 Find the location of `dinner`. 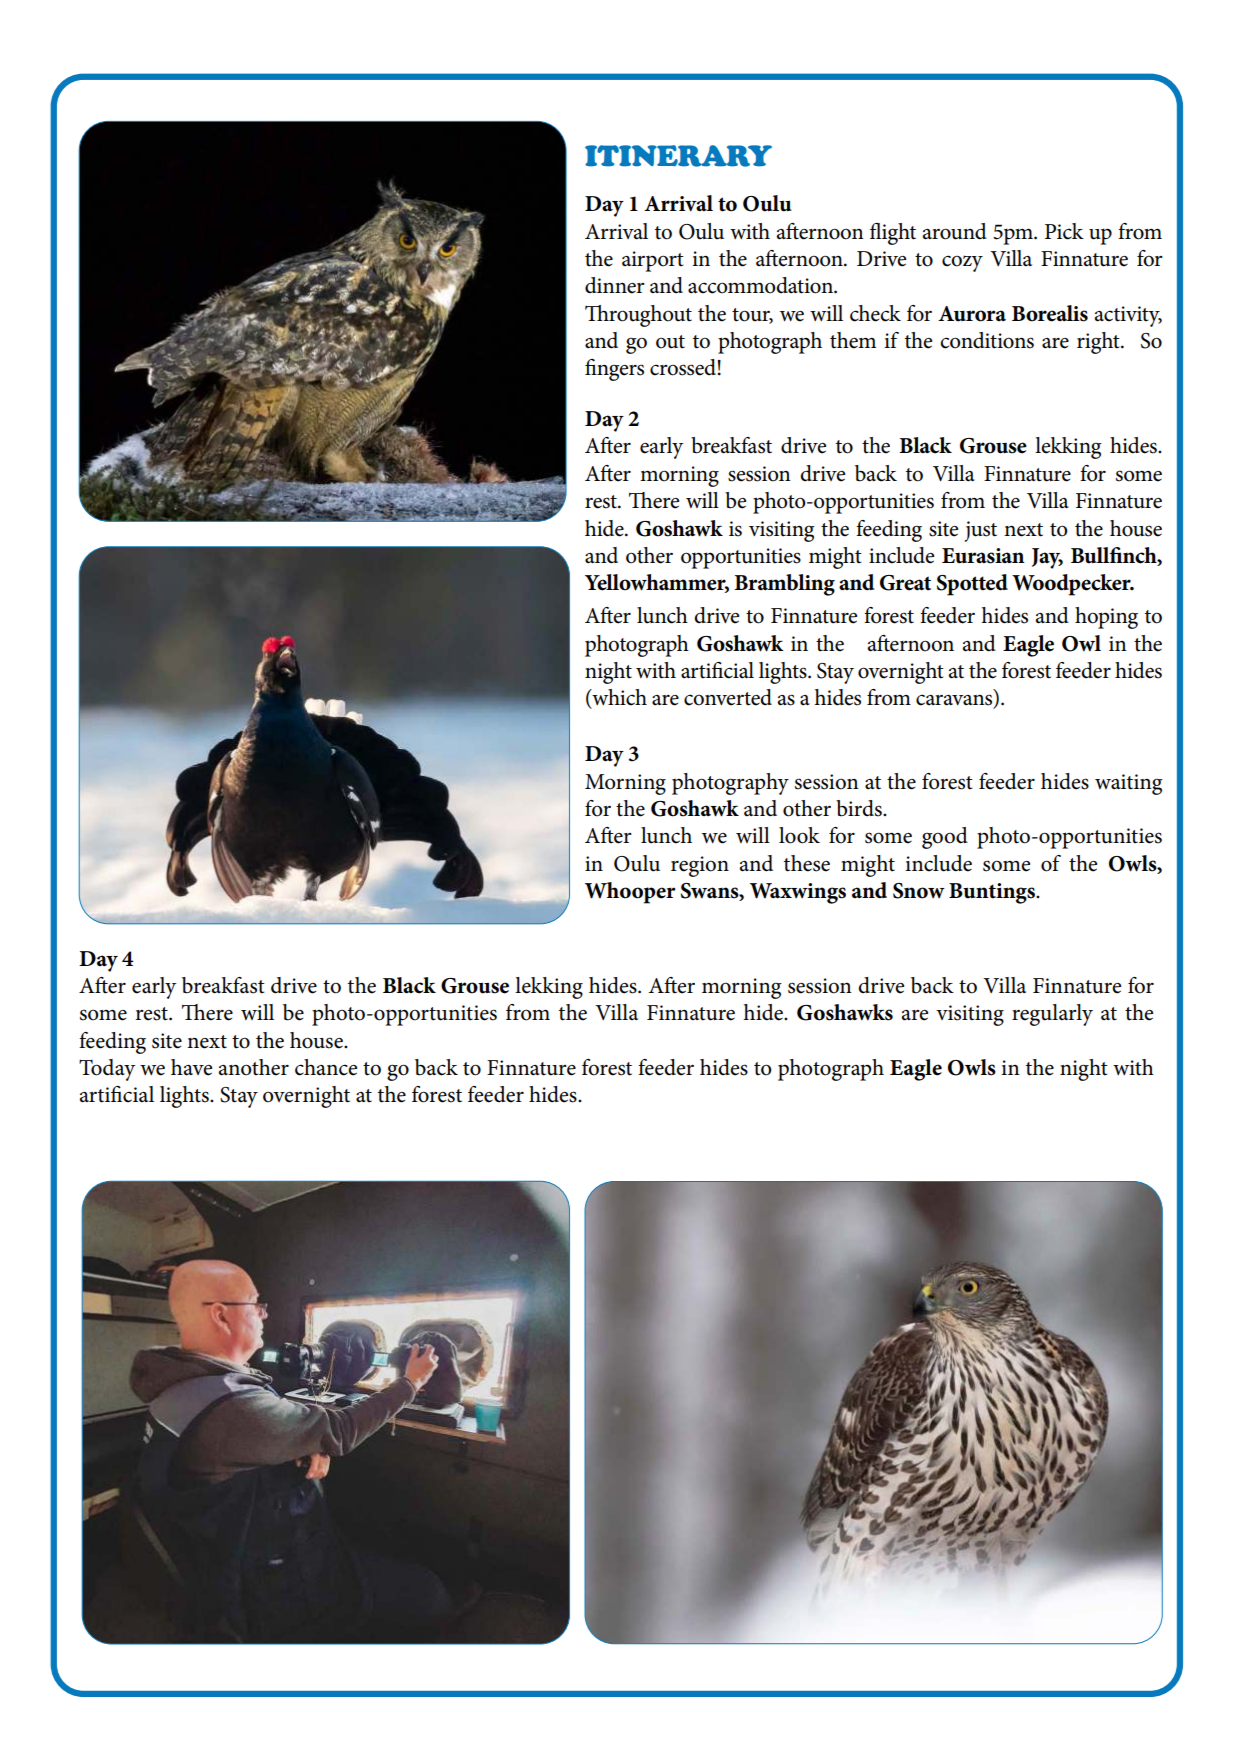

dinner is located at coordinates (615, 285).
